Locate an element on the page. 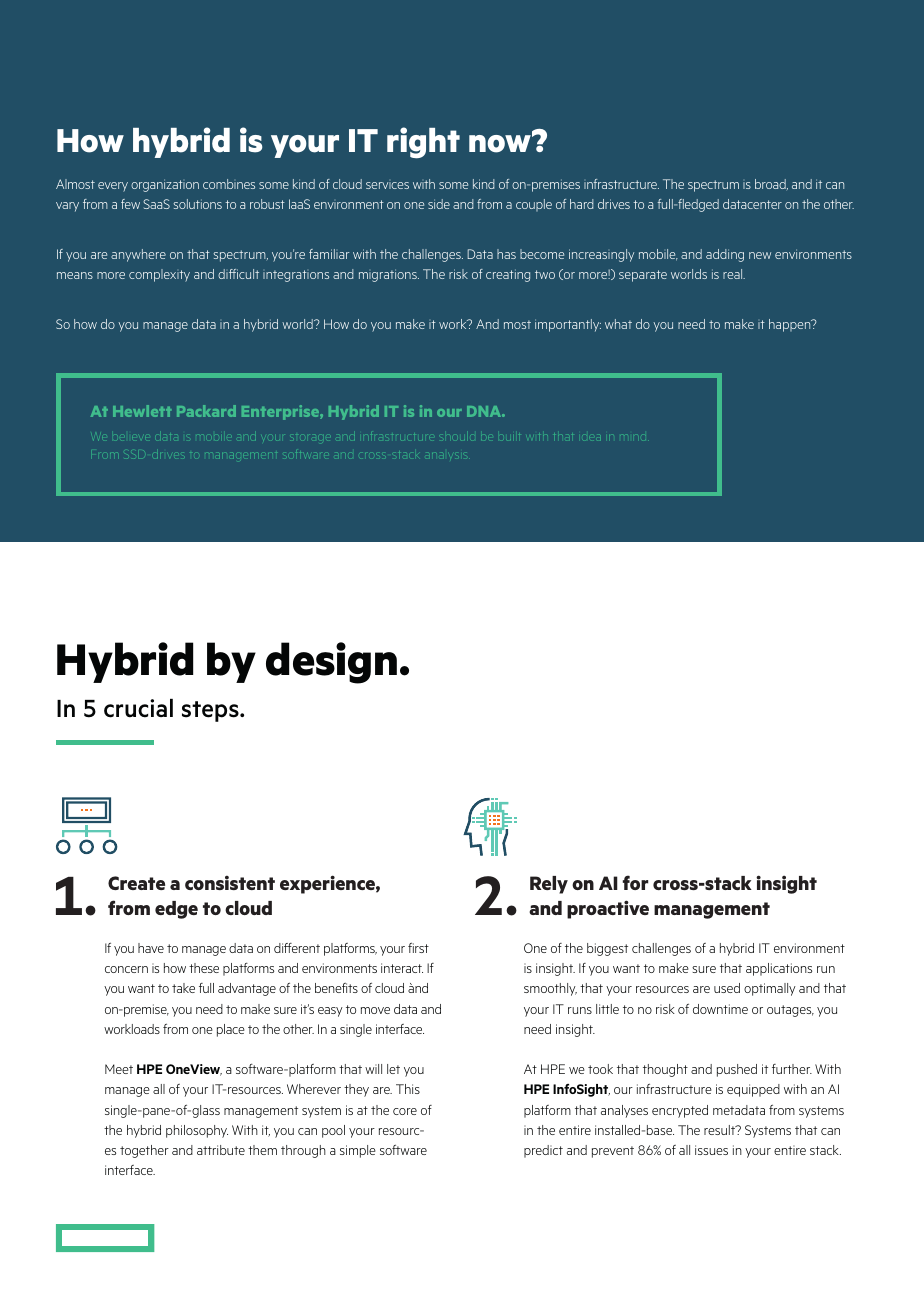  right is located at coordinates (423, 143).
